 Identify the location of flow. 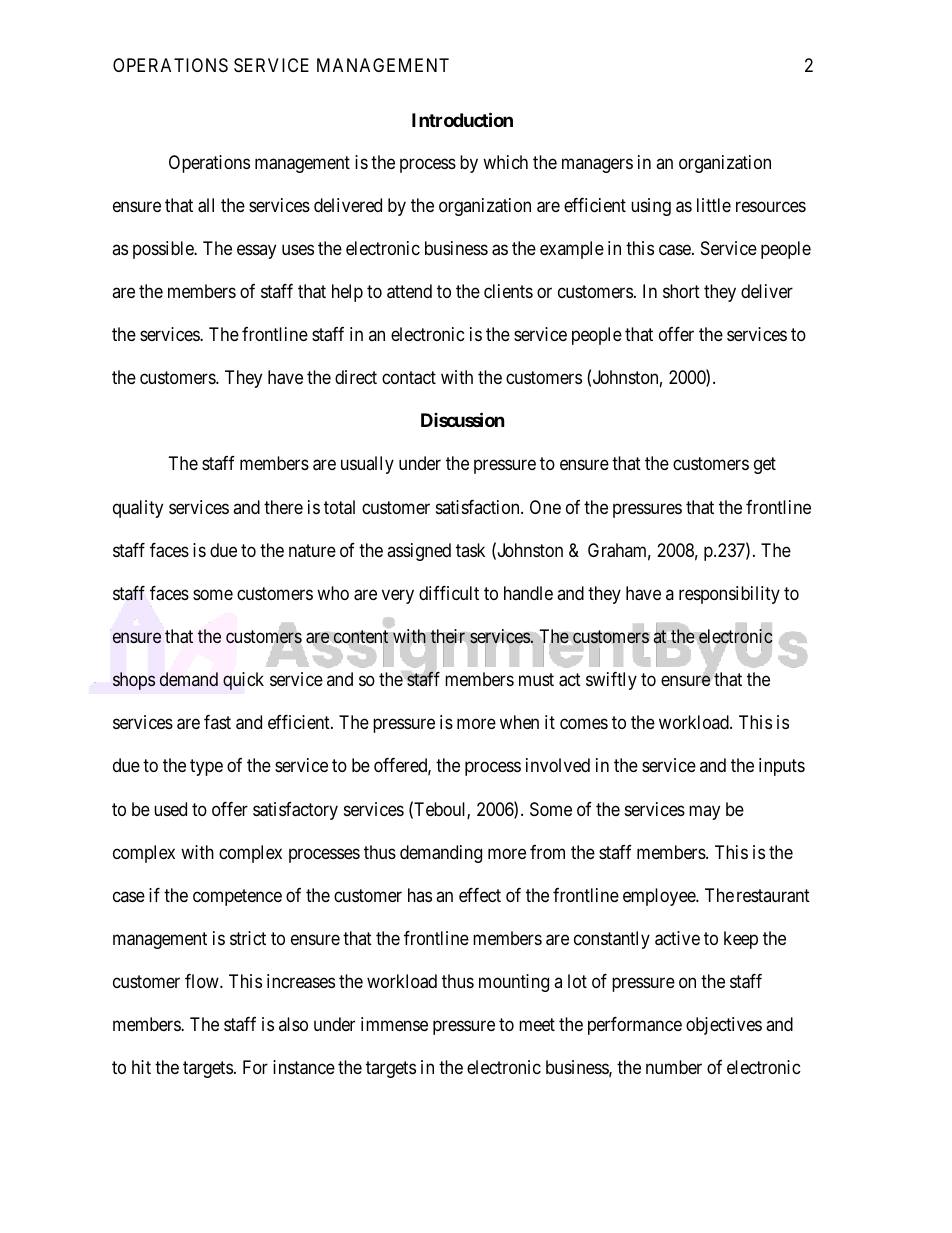
(203, 981).
